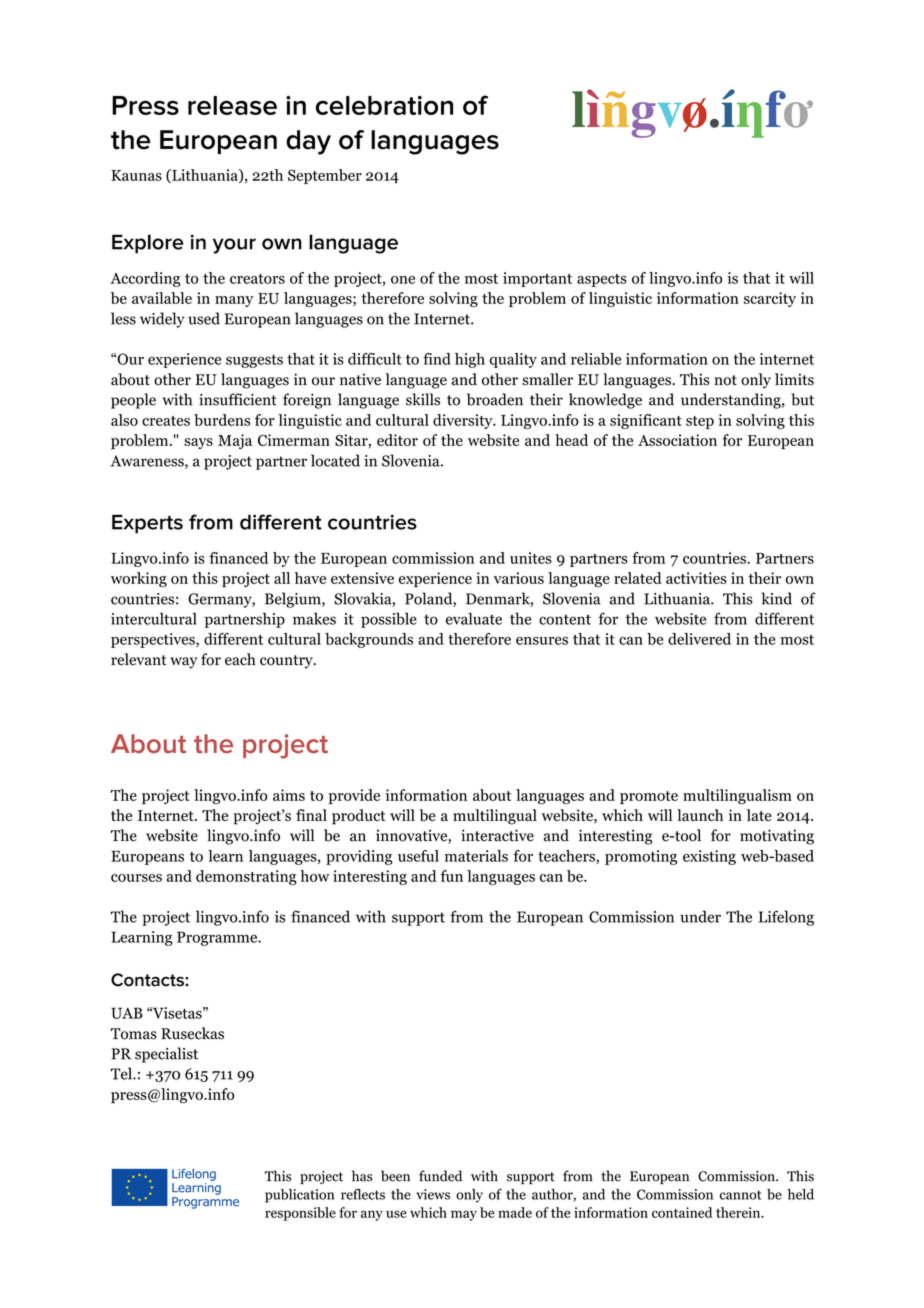  What do you see at coordinates (299, 1196) in the screenshot?
I see `publication` at bounding box center [299, 1196].
